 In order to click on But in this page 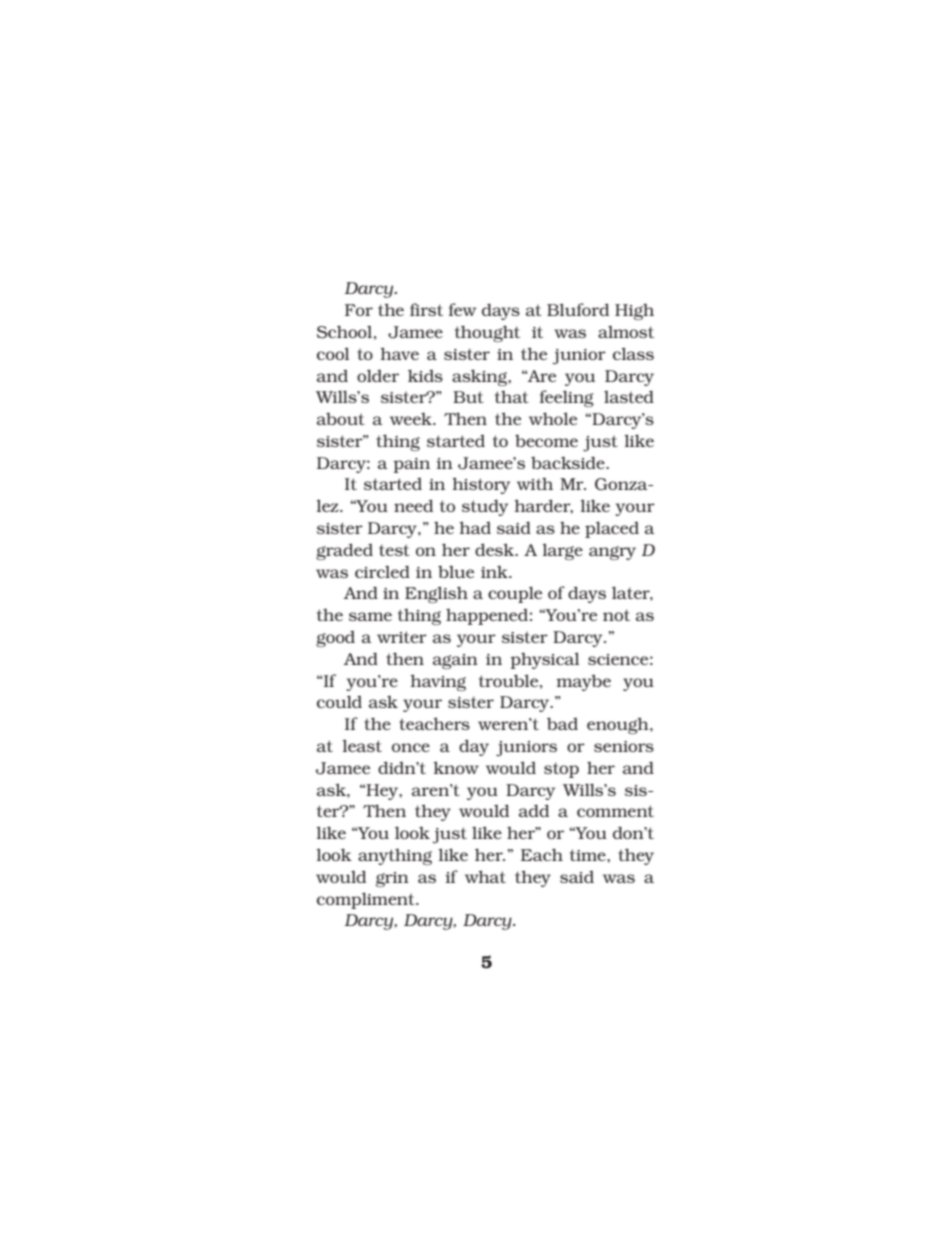, I will do `click(468, 397)`.
